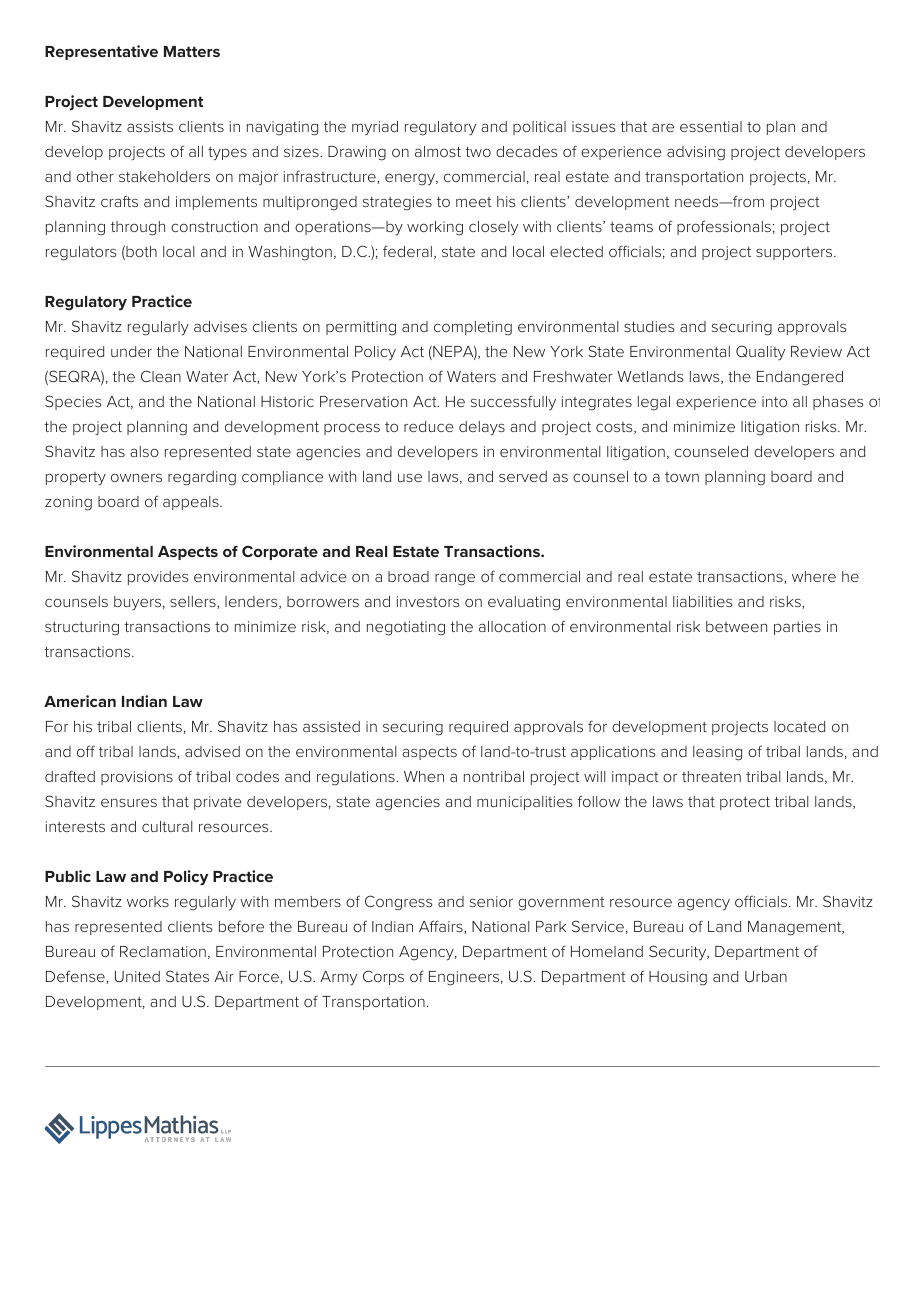  Describe the element at coordinates (375, 128) in the page. I see `myriad` at that location.
